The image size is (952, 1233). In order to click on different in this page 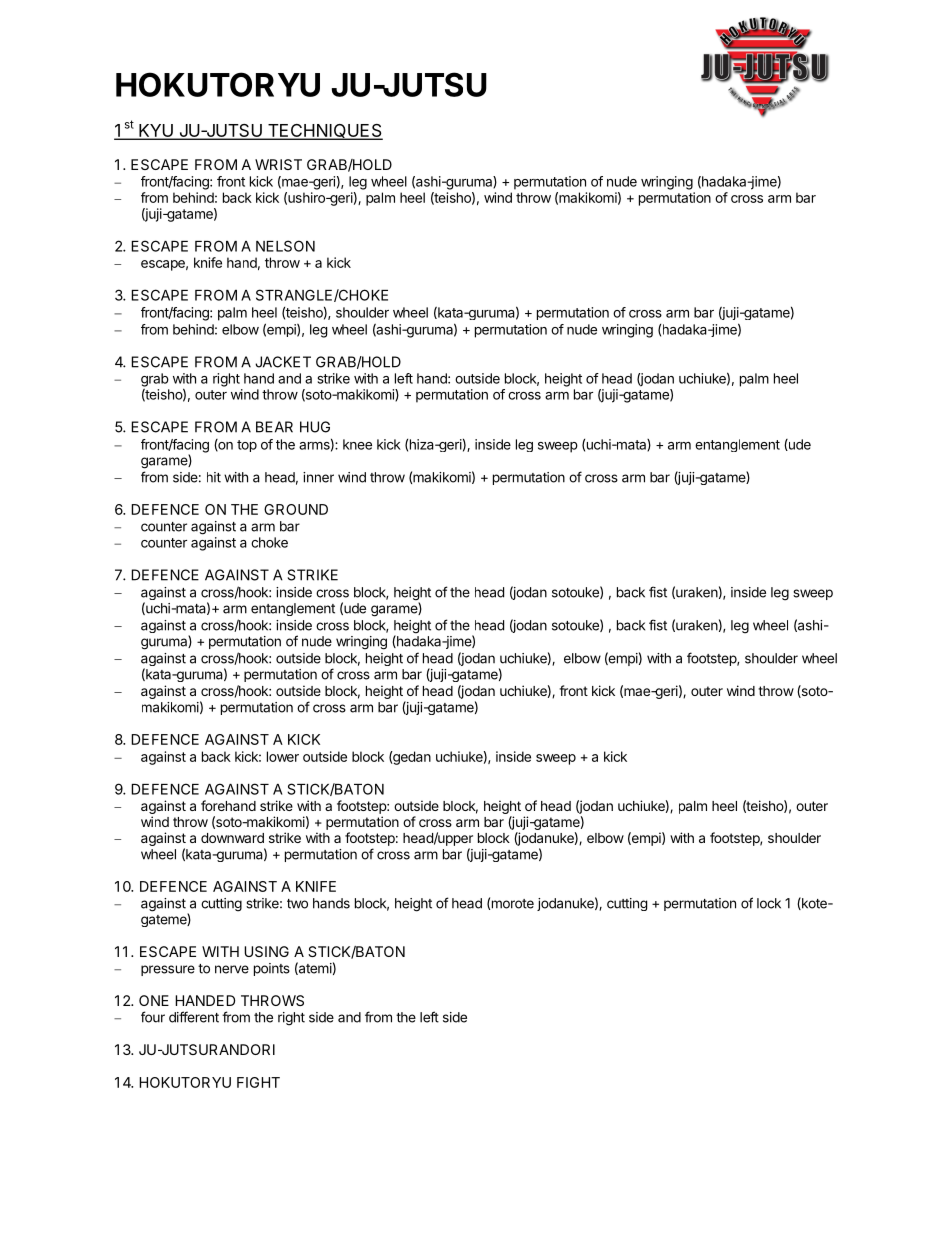, I will do `click(194, 1017)`.
